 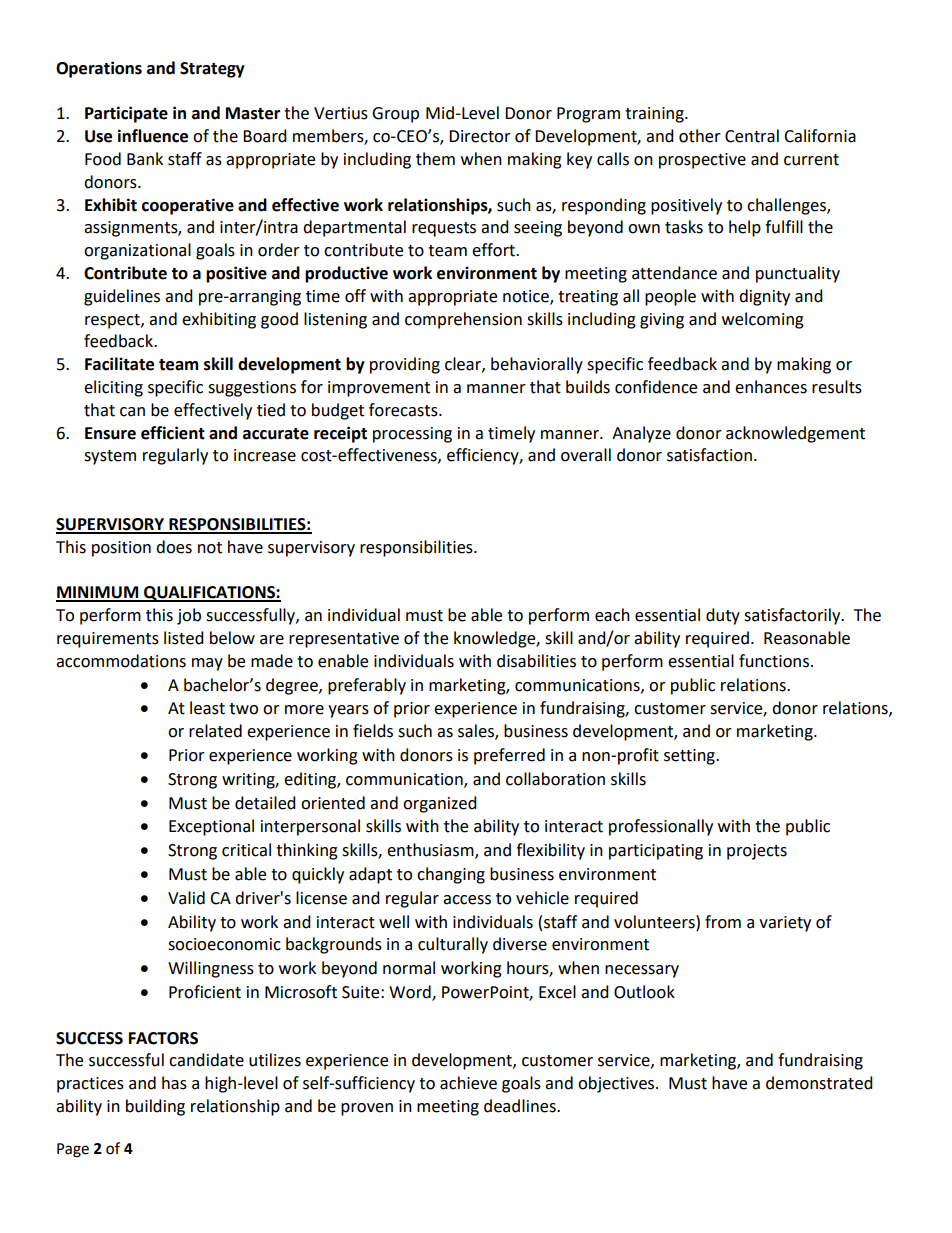 What do you see at coordinates (186, 898) in the page?
I see `Valid` at bounding box center [186, 898].
